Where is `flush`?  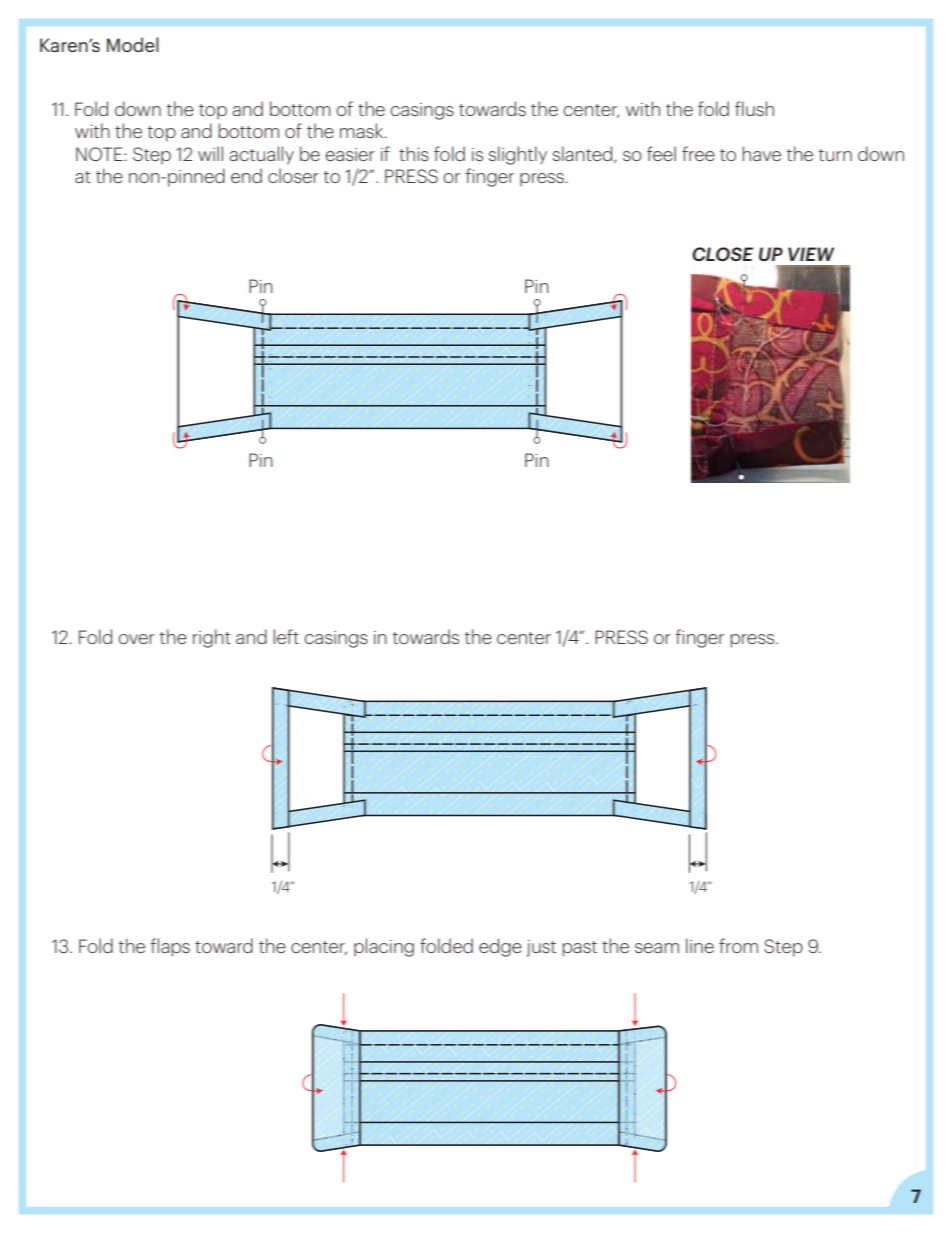
flush is located at coordinates (754, 108).
